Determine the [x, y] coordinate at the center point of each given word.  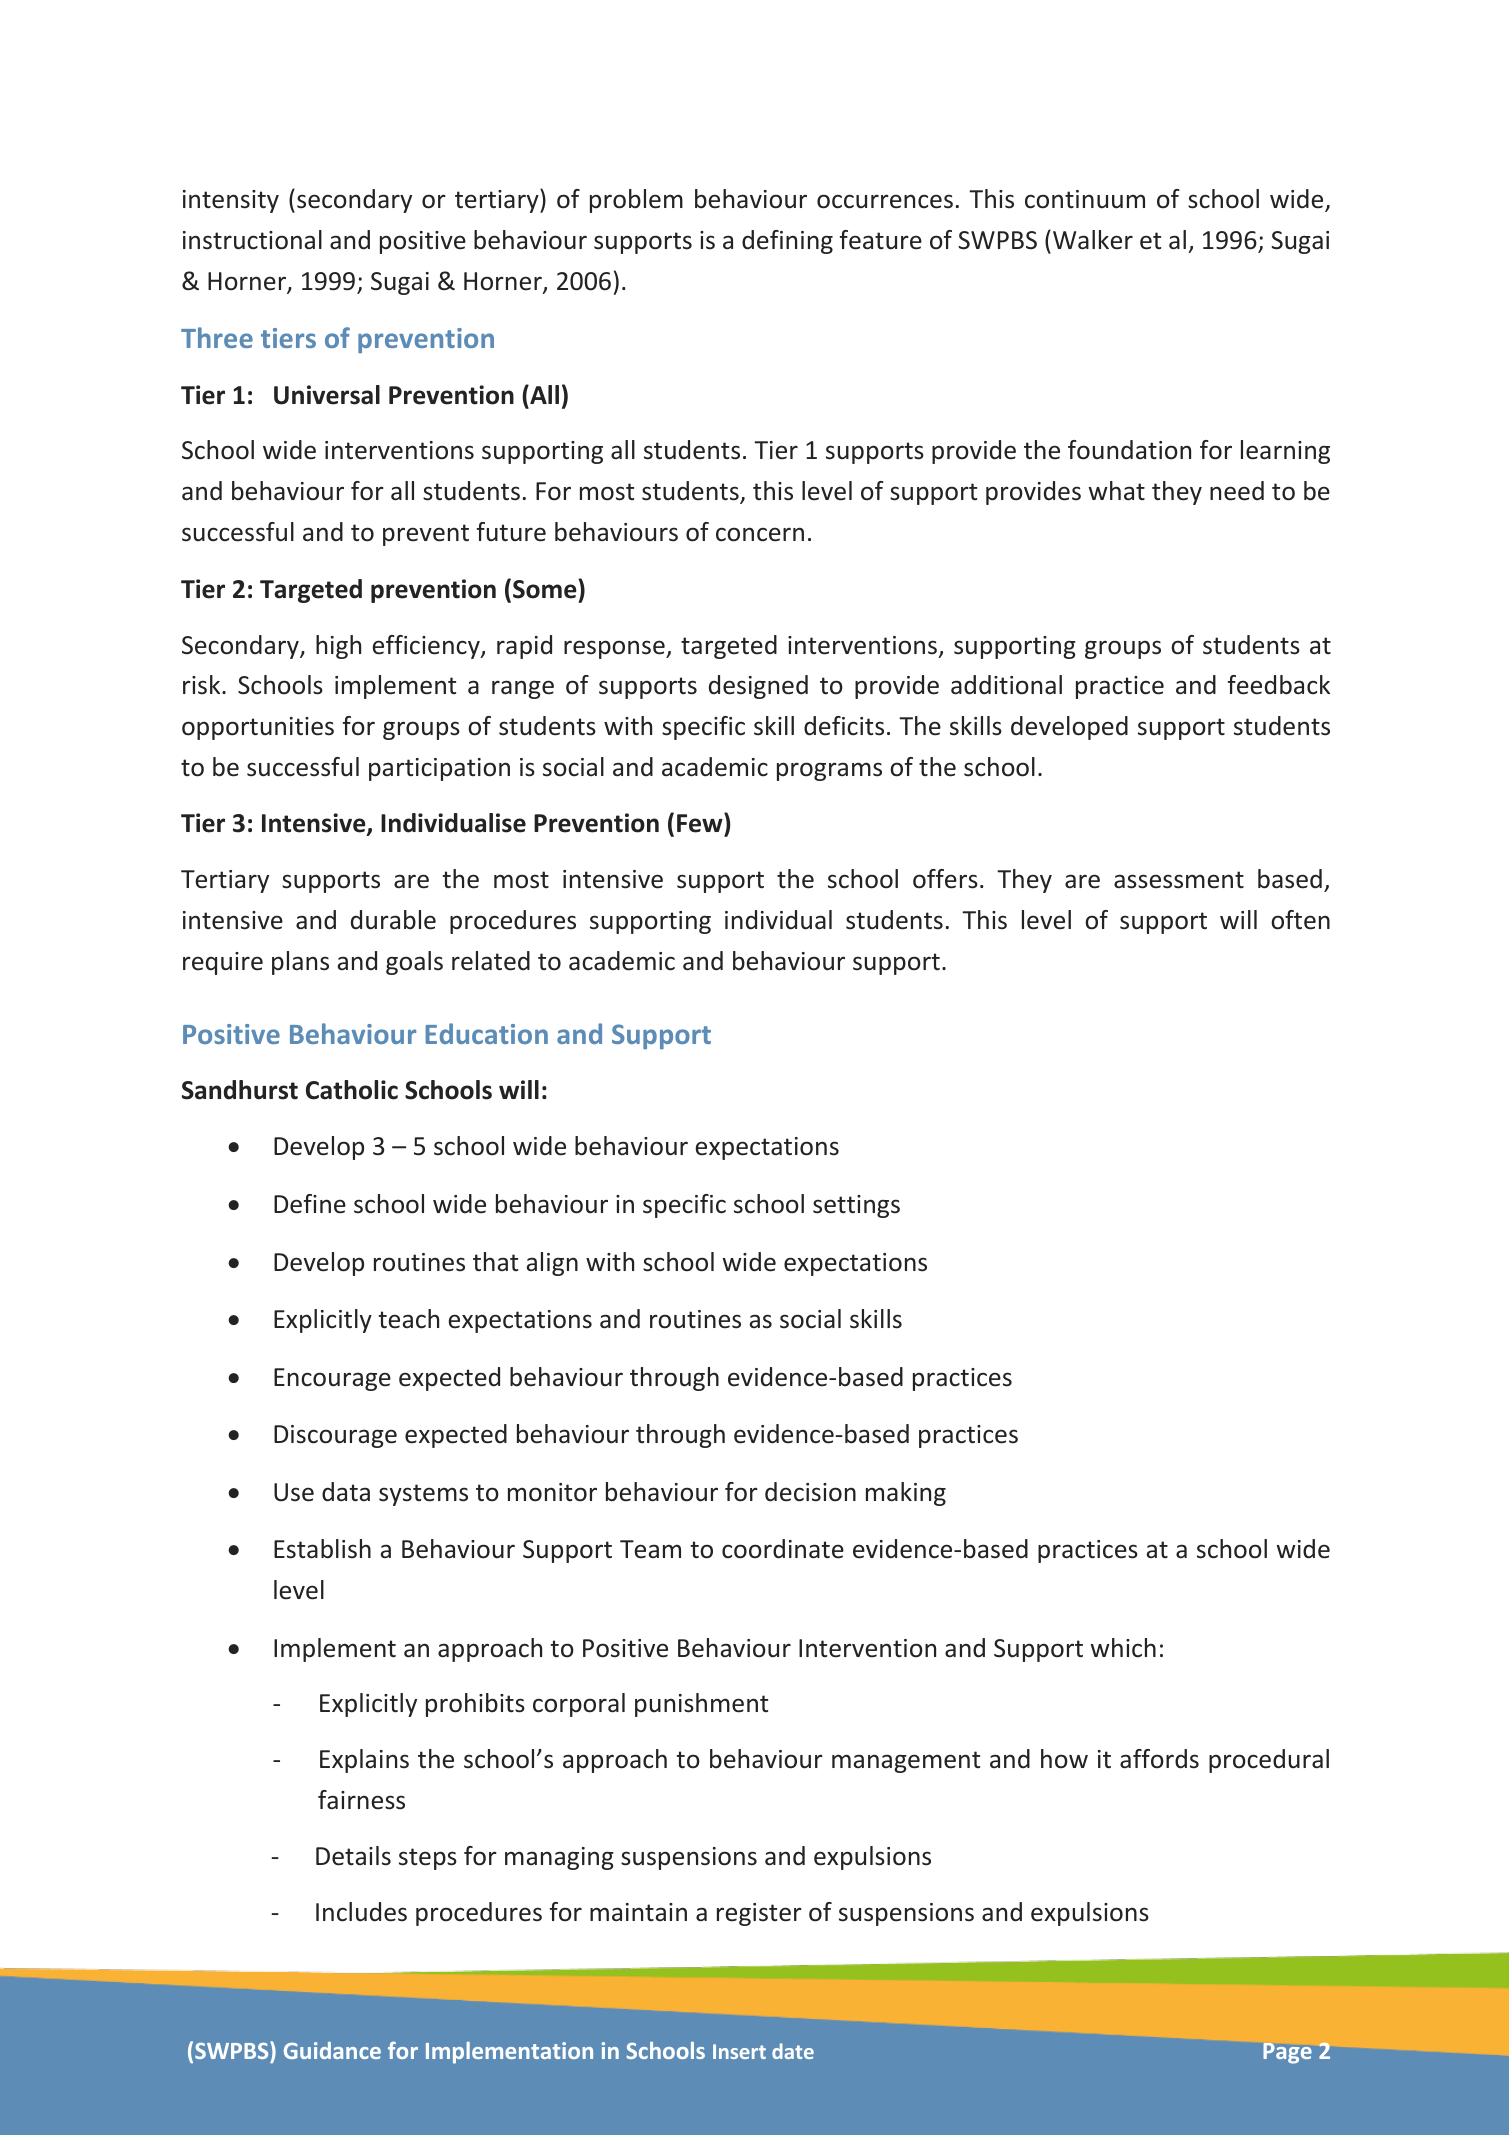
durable [393, 920]
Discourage [335, 1436]
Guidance [332, 2050]
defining [787, 242]
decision [810, 1492]
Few [701, 823]
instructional [252, 240]
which [1123, 1648]
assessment [1179, 880]
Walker [1093, 240]
